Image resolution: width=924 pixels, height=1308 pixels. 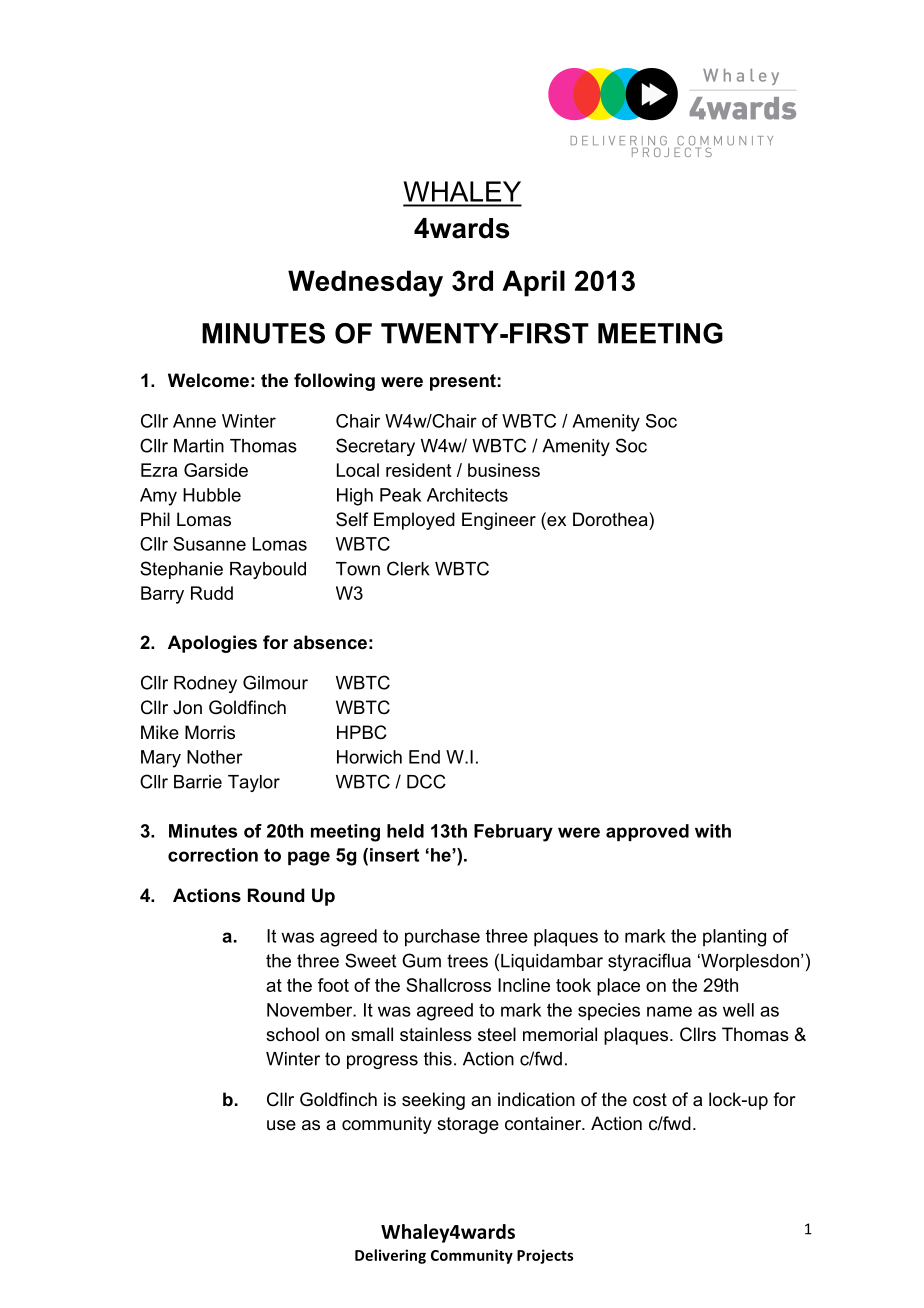 What do you see at coordinates (408, 568) in the image?
I see `Clerk` at bounding box center [408, 568].
